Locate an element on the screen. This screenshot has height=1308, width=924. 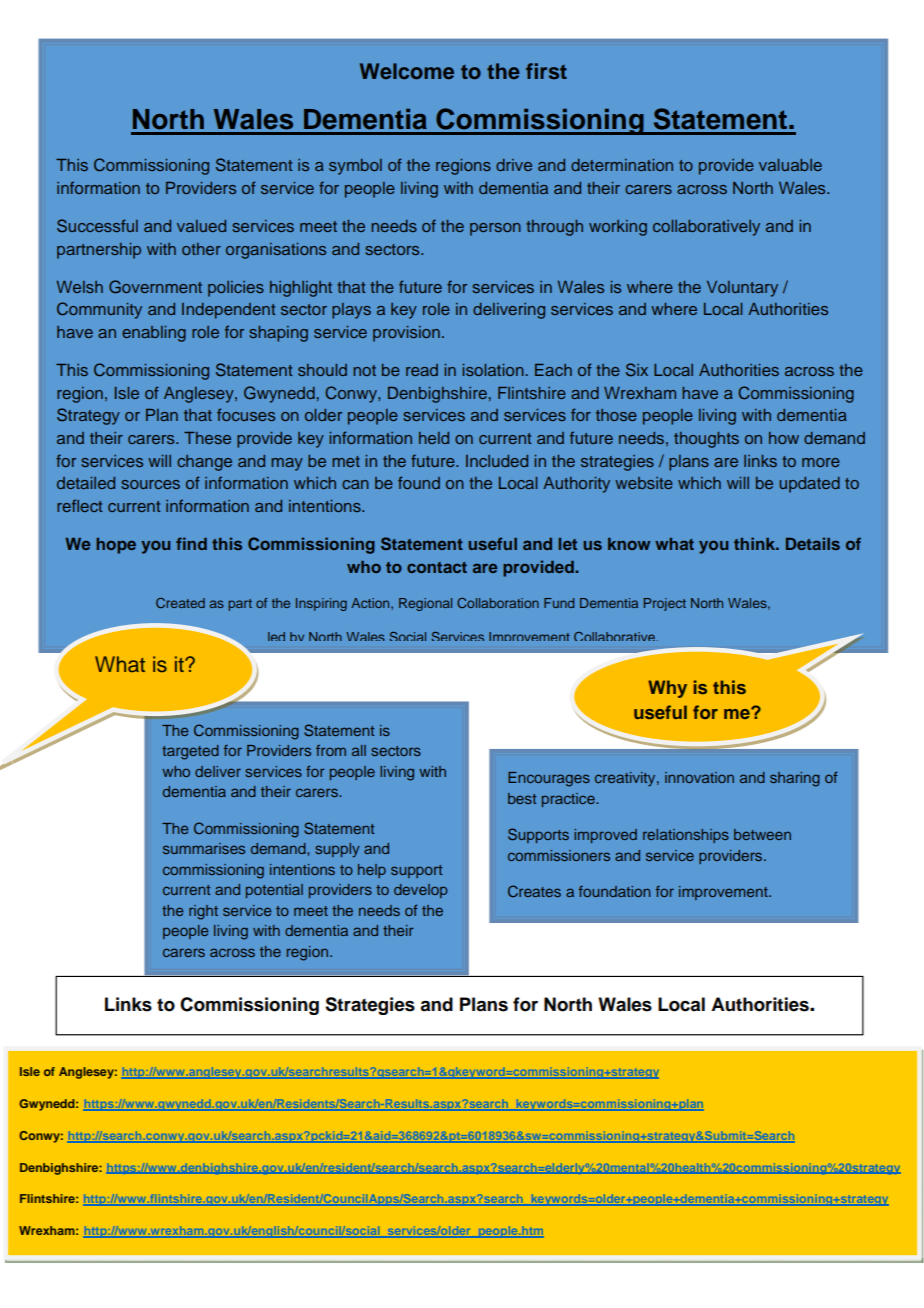
develop is located at coordinates (420, 891).
